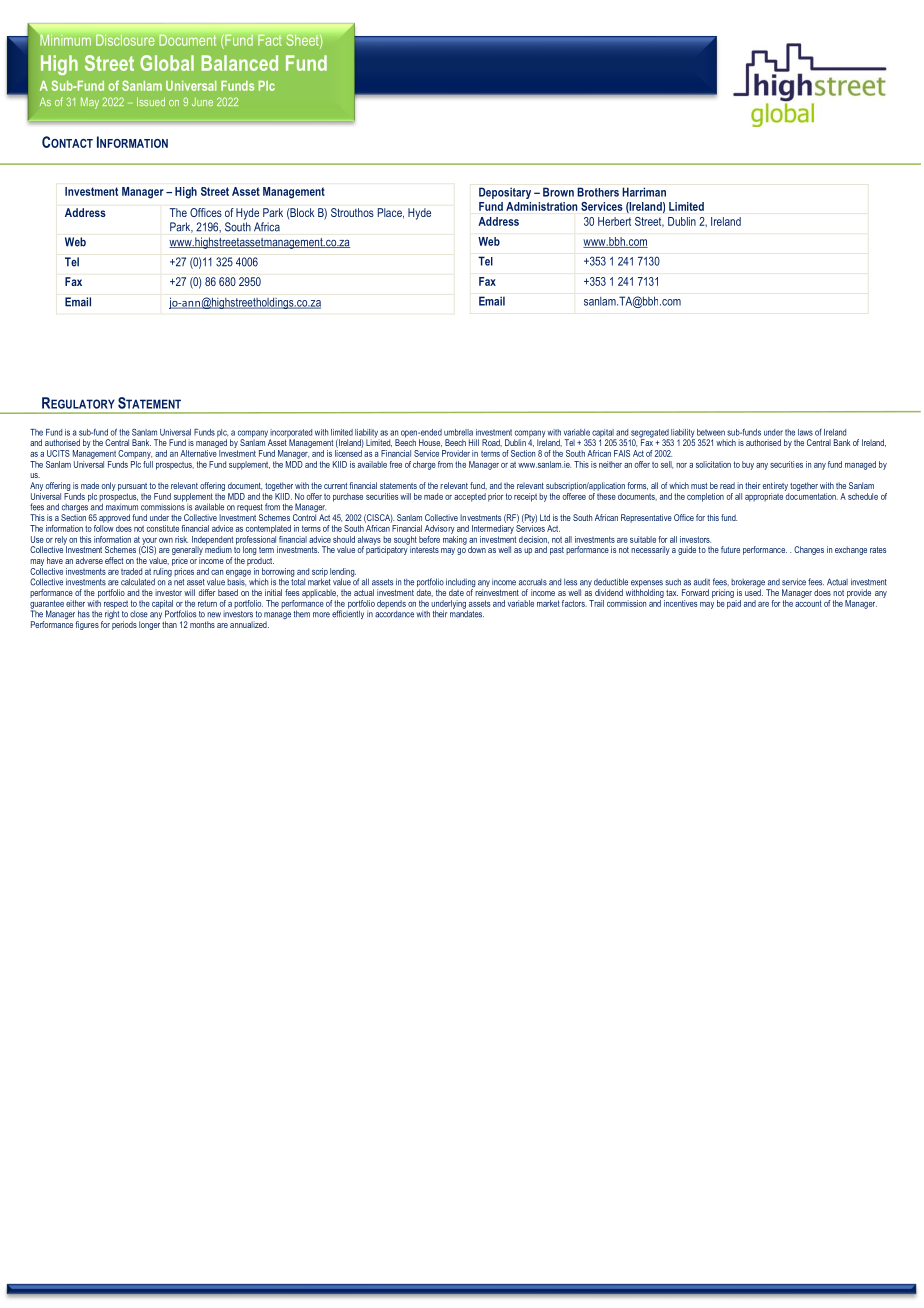 This screenshot has width=924, height=1308. I want to click on Harriman, so click(644, 192).
